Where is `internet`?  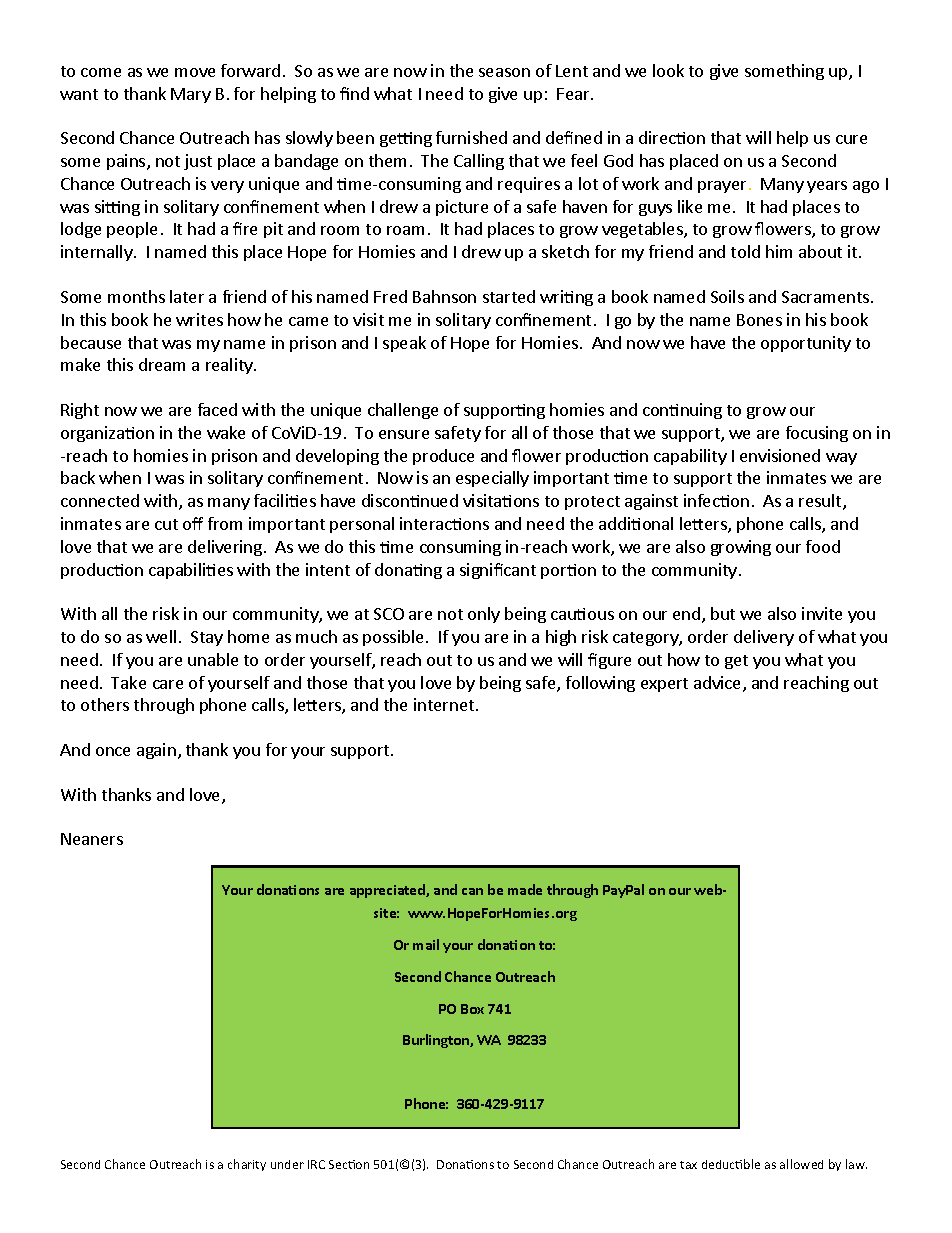 internet is located at coordinates (444, 704).
